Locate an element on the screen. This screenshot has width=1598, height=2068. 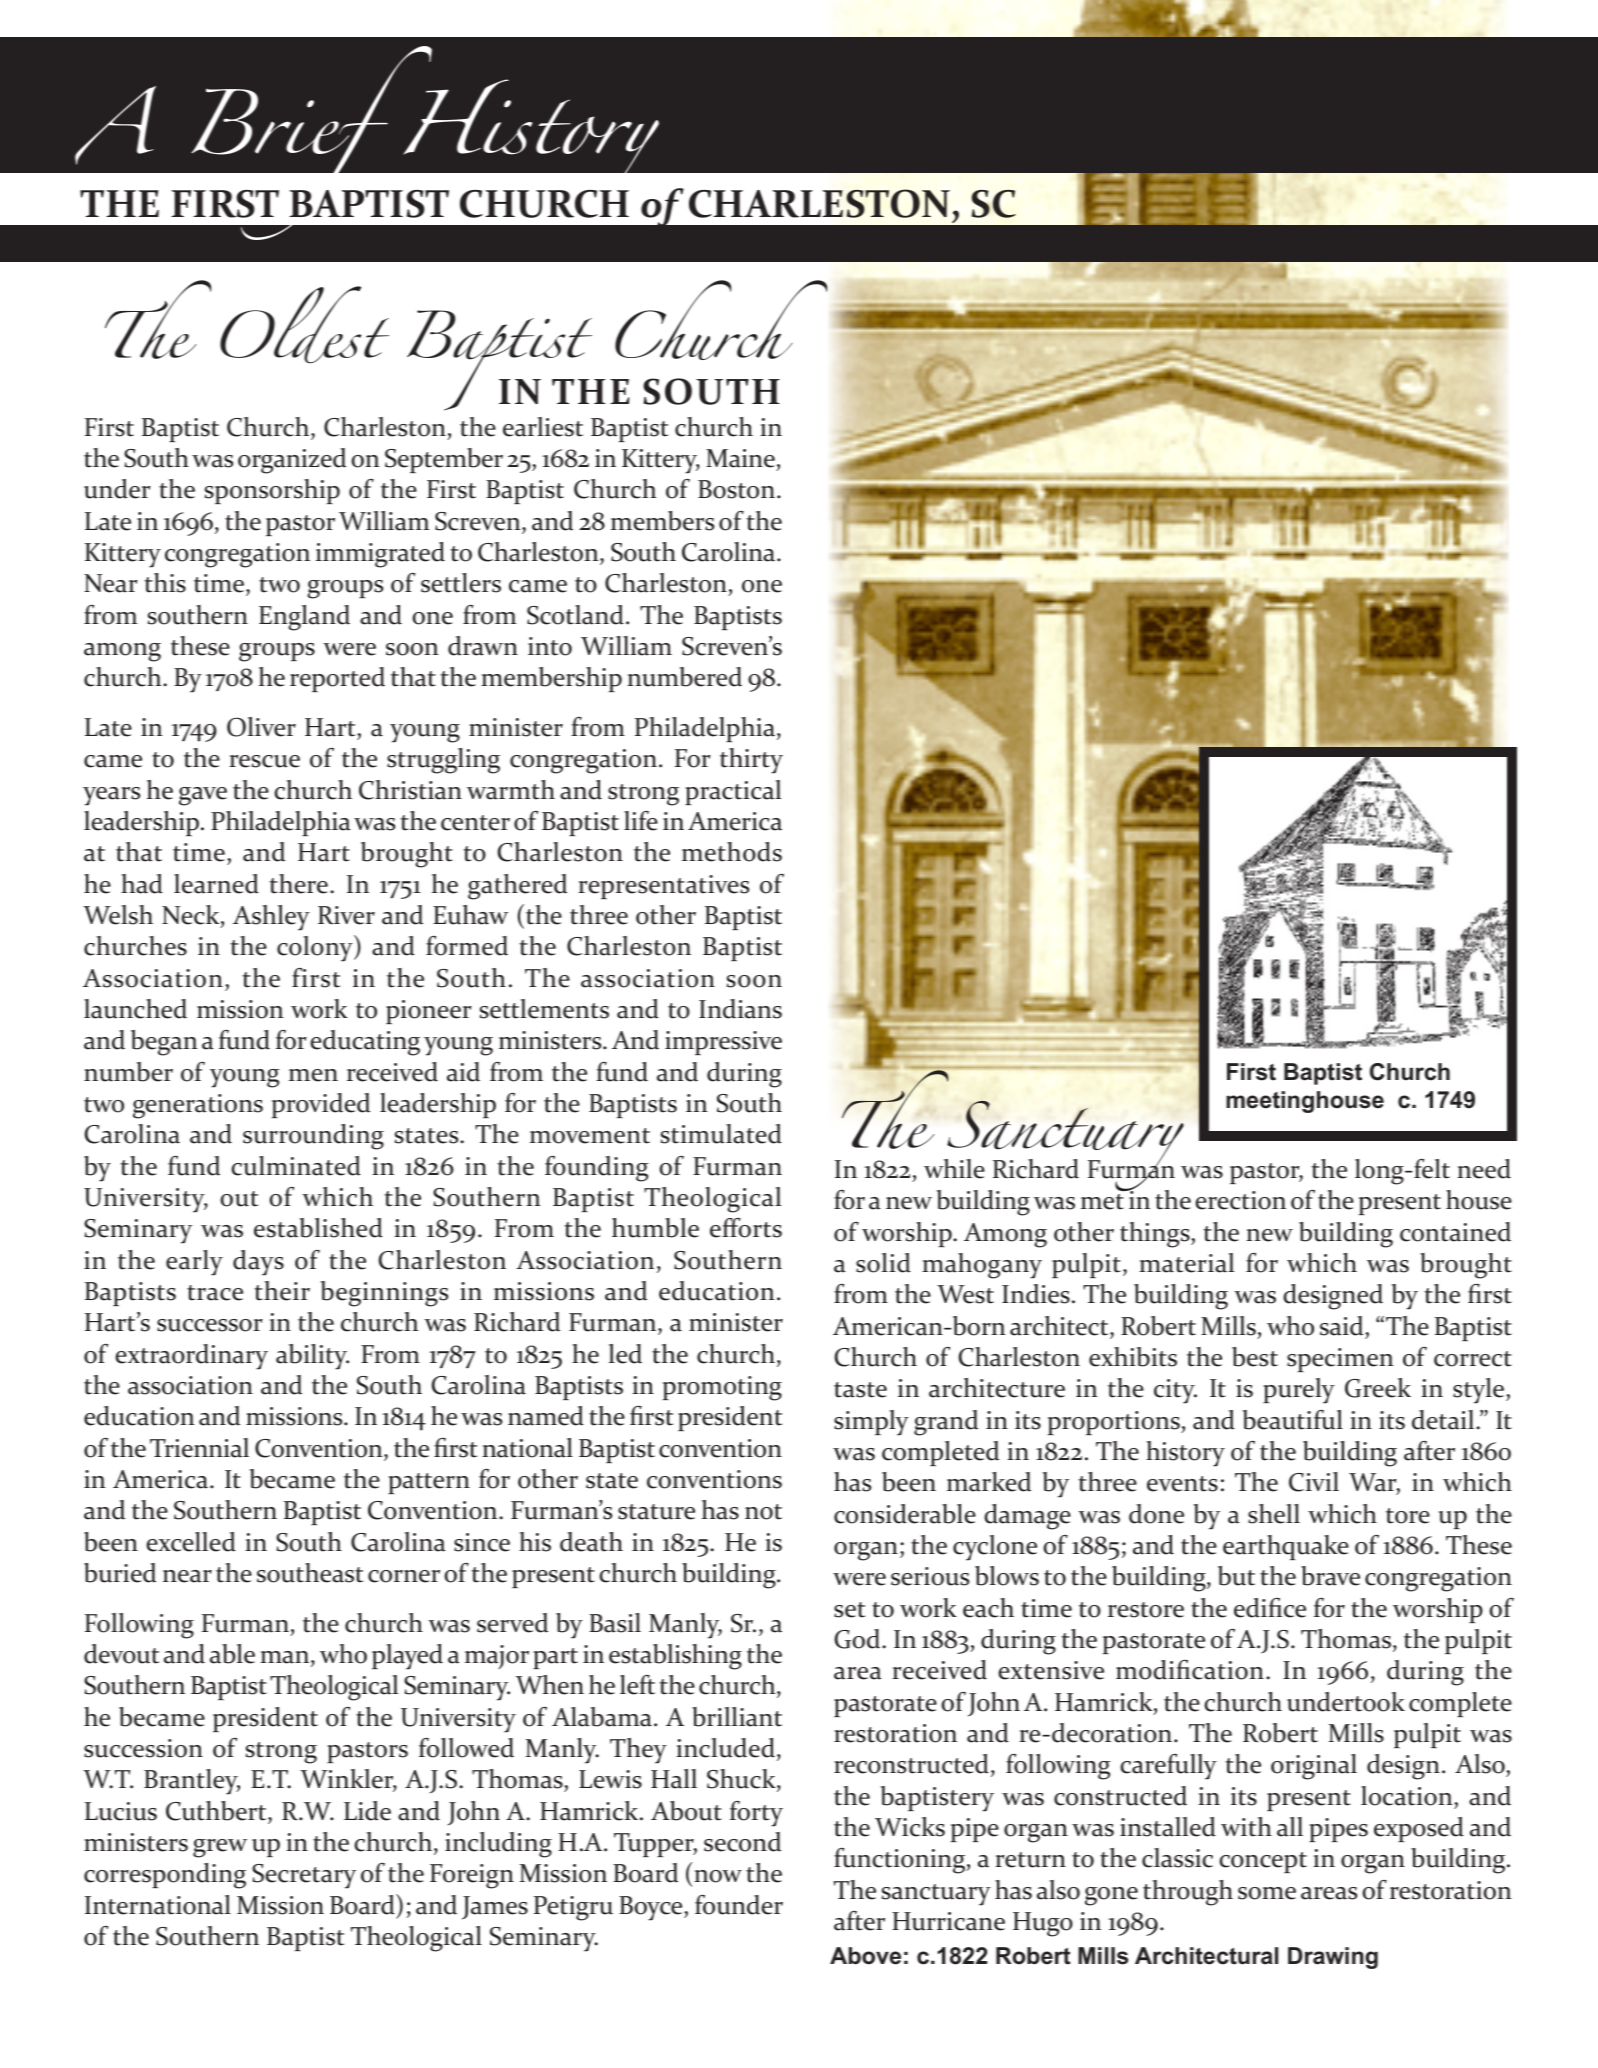
now is located at coordinates (718, 1876).
